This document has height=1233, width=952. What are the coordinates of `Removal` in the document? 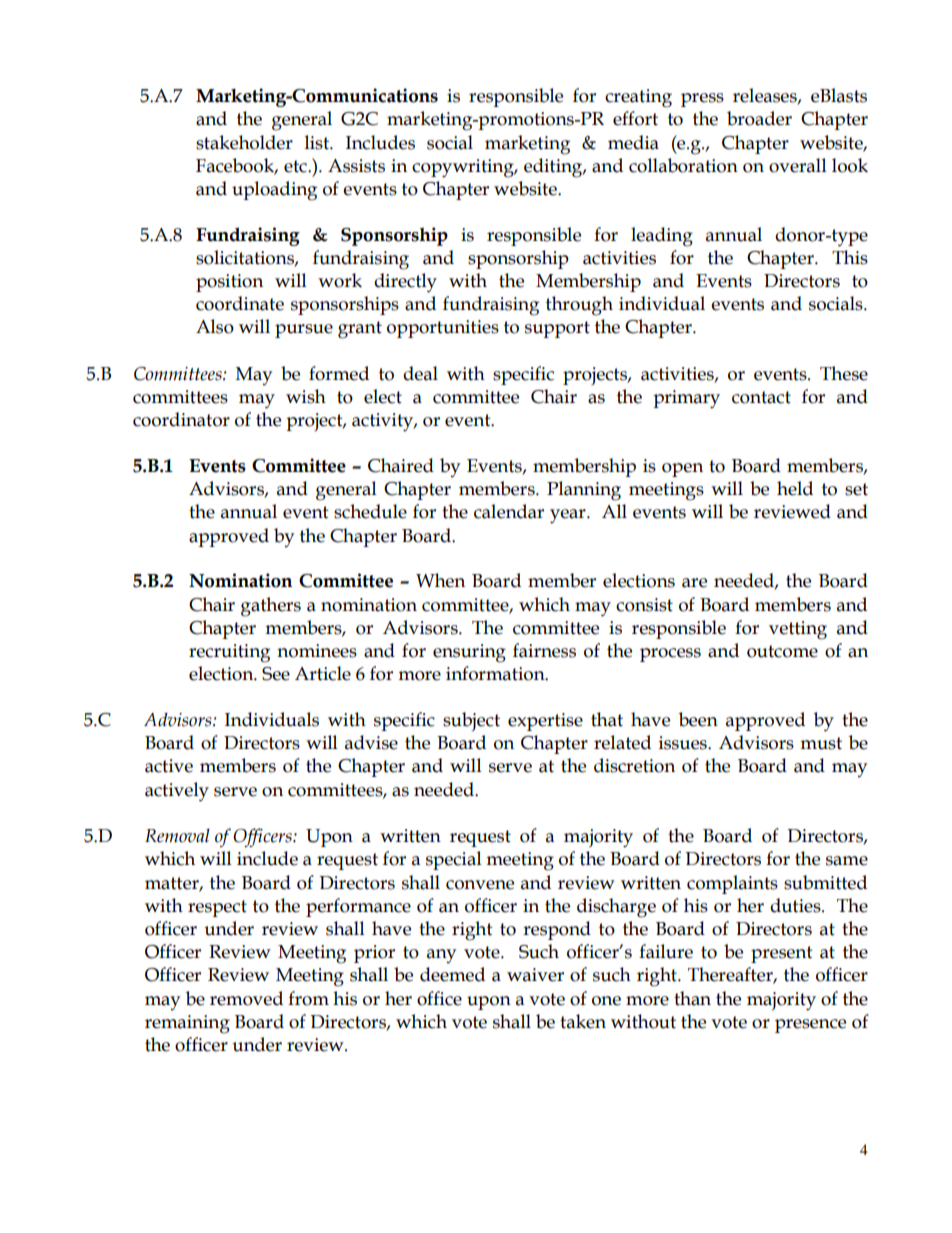 It's located at (177, 835).
